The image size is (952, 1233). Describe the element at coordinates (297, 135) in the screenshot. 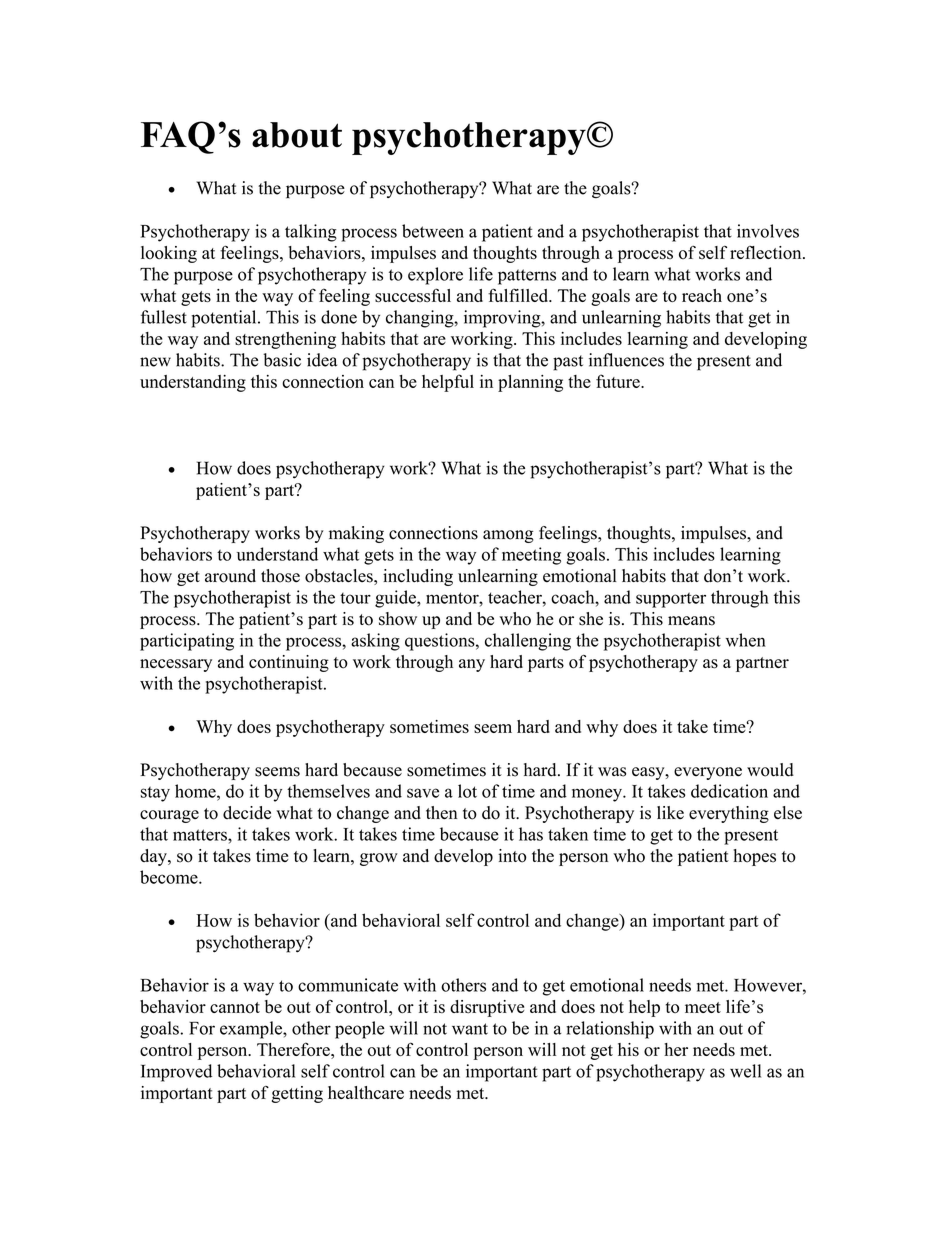

I see `about` at that location.
